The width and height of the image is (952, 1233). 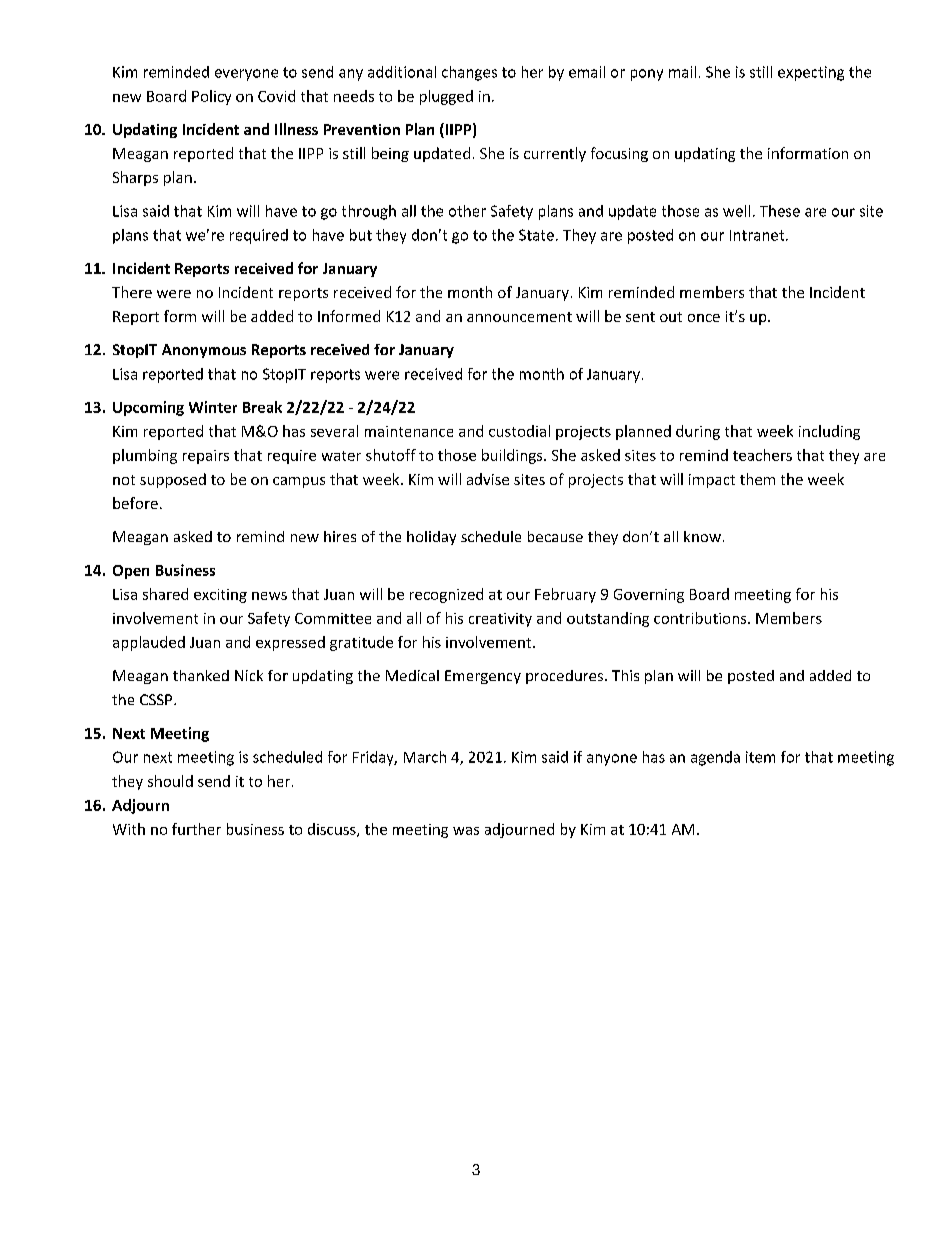 I want to click on was, so click(x=466, y=831).
